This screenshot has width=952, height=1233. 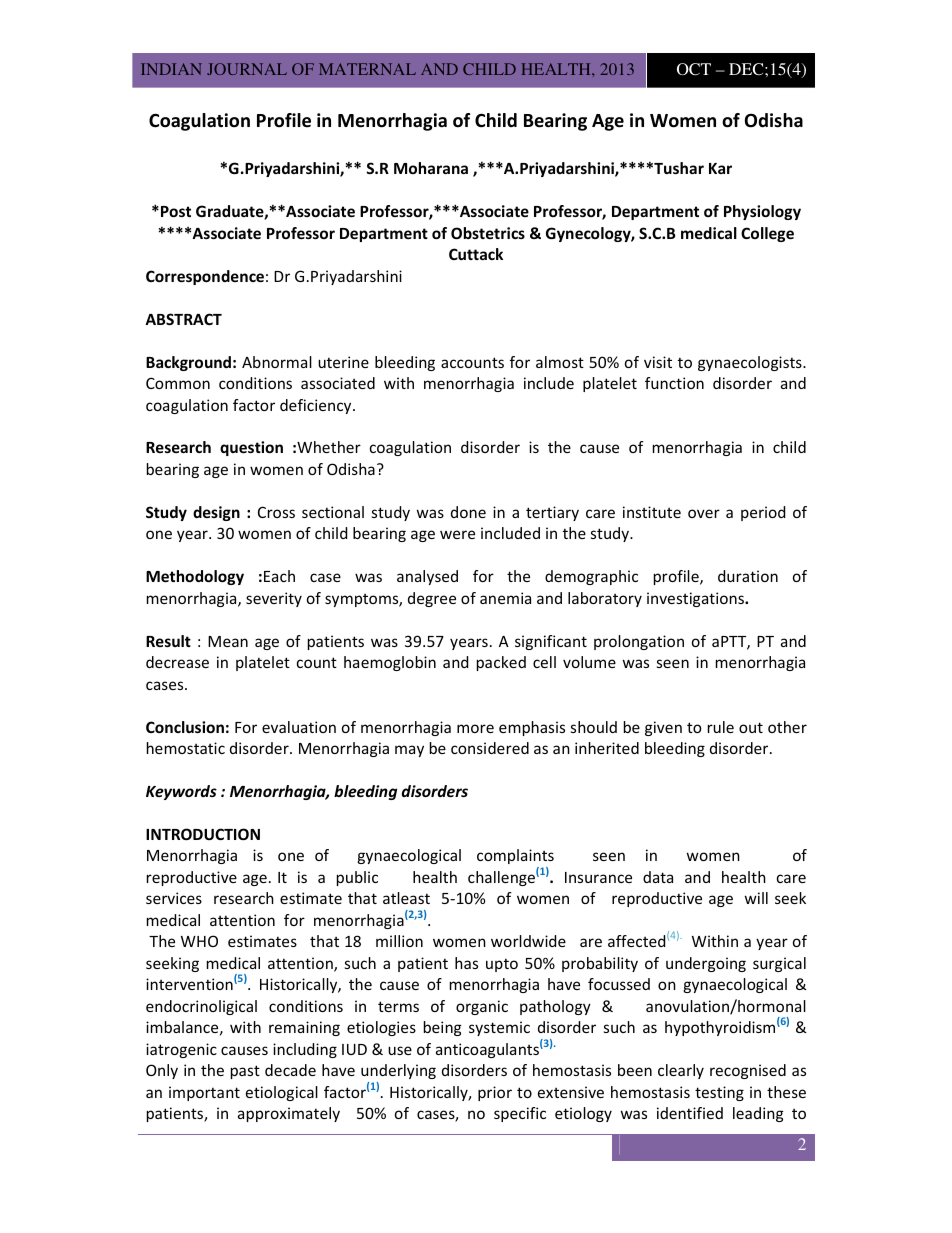 What do you see at coordinates (505, 598) in the screenshot?
I see `anemia` at bounding box center [505, 598].
